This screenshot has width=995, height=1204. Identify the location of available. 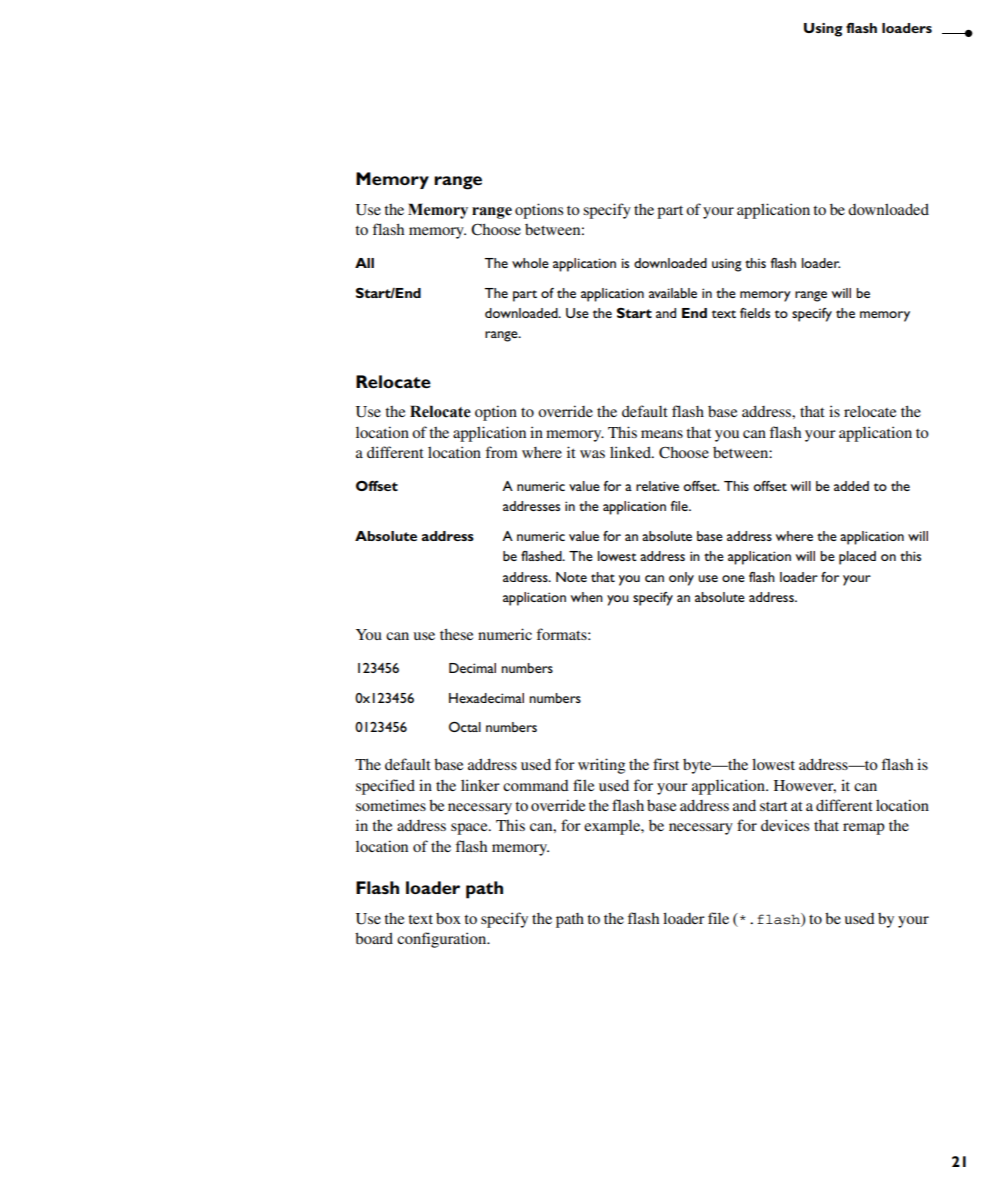
(673, 293).
